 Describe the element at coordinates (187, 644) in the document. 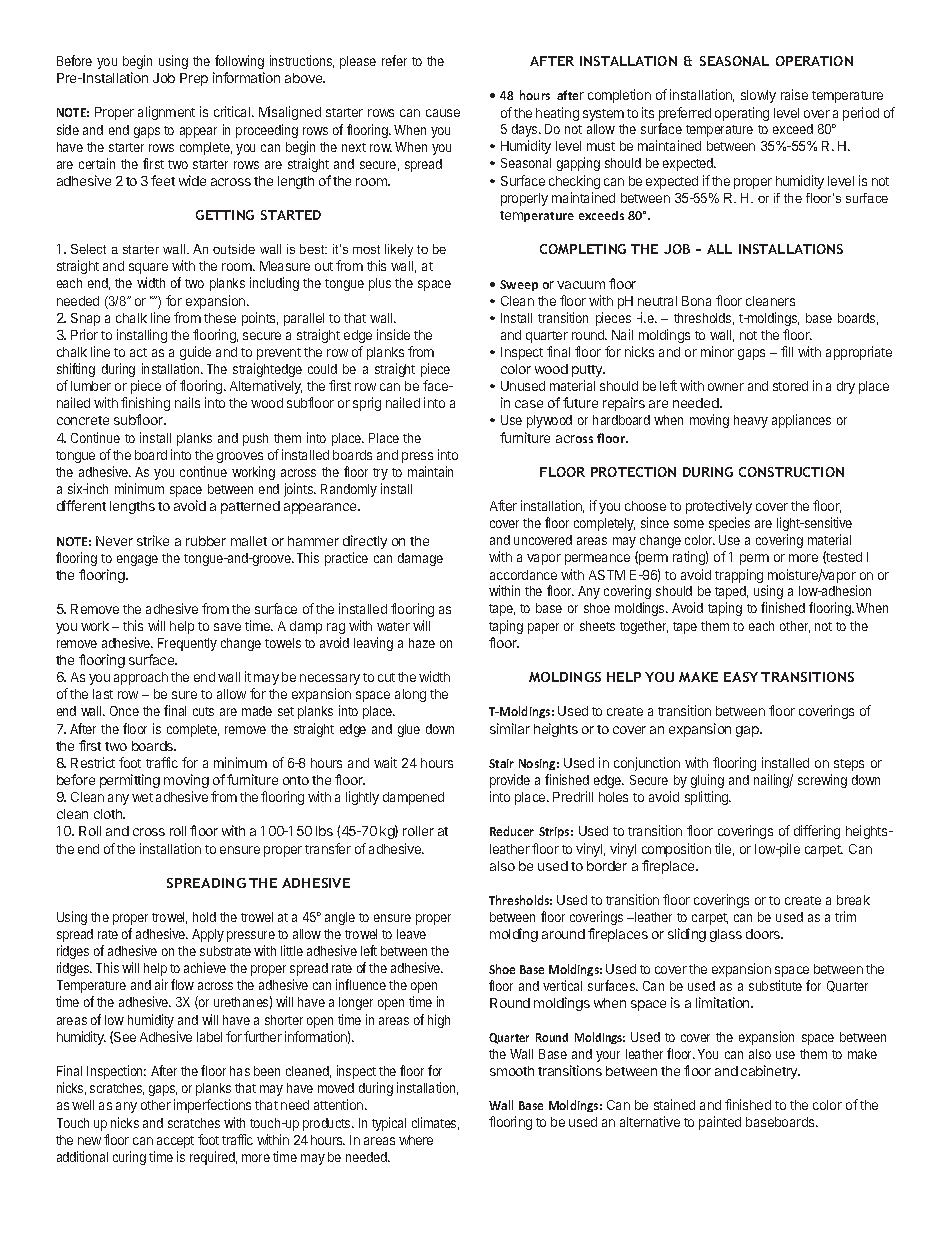

I see `Frequently` at that location.
